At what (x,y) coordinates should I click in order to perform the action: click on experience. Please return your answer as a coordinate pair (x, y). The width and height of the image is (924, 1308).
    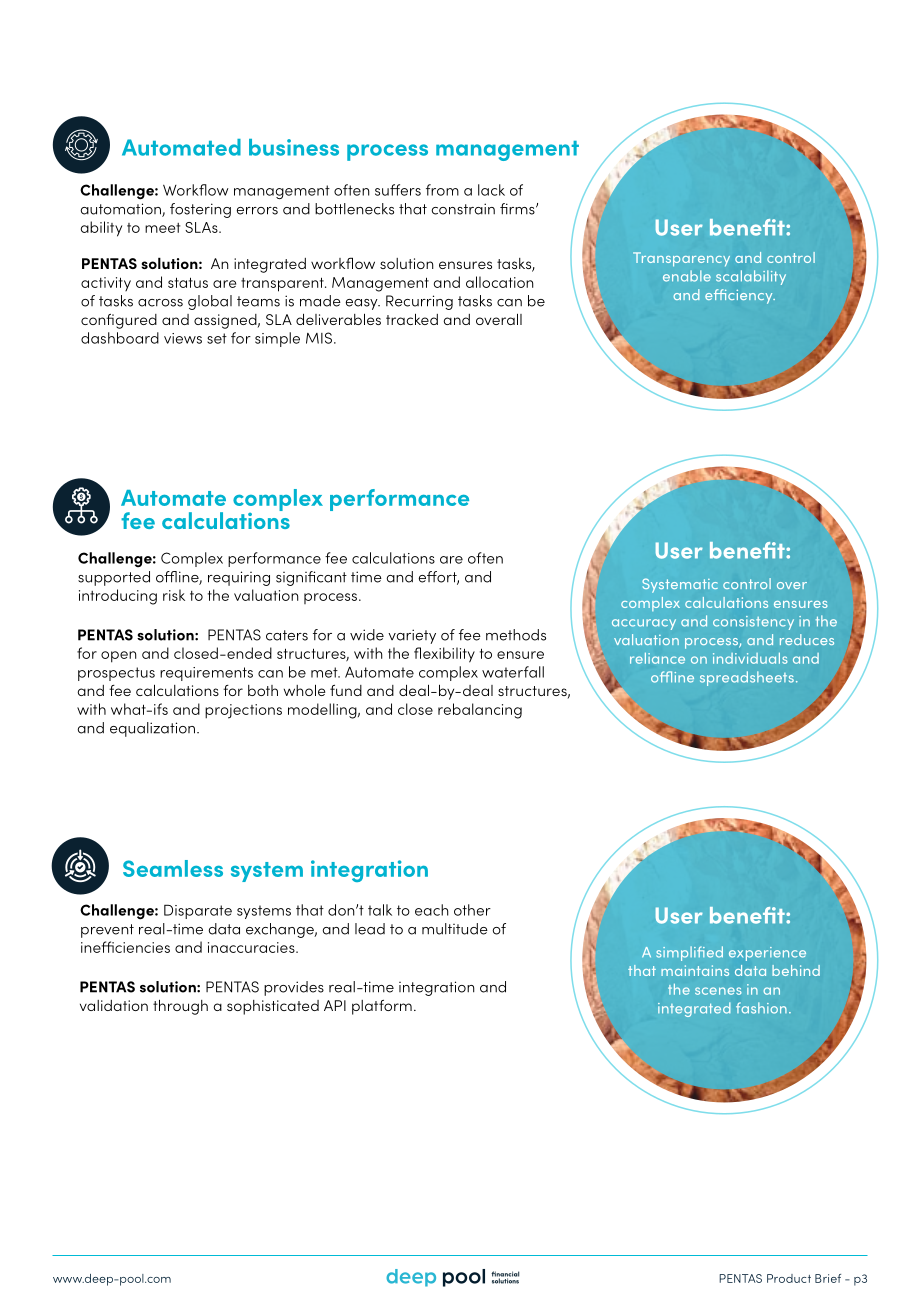
    Looking at the image, I should click on (767, 954).
